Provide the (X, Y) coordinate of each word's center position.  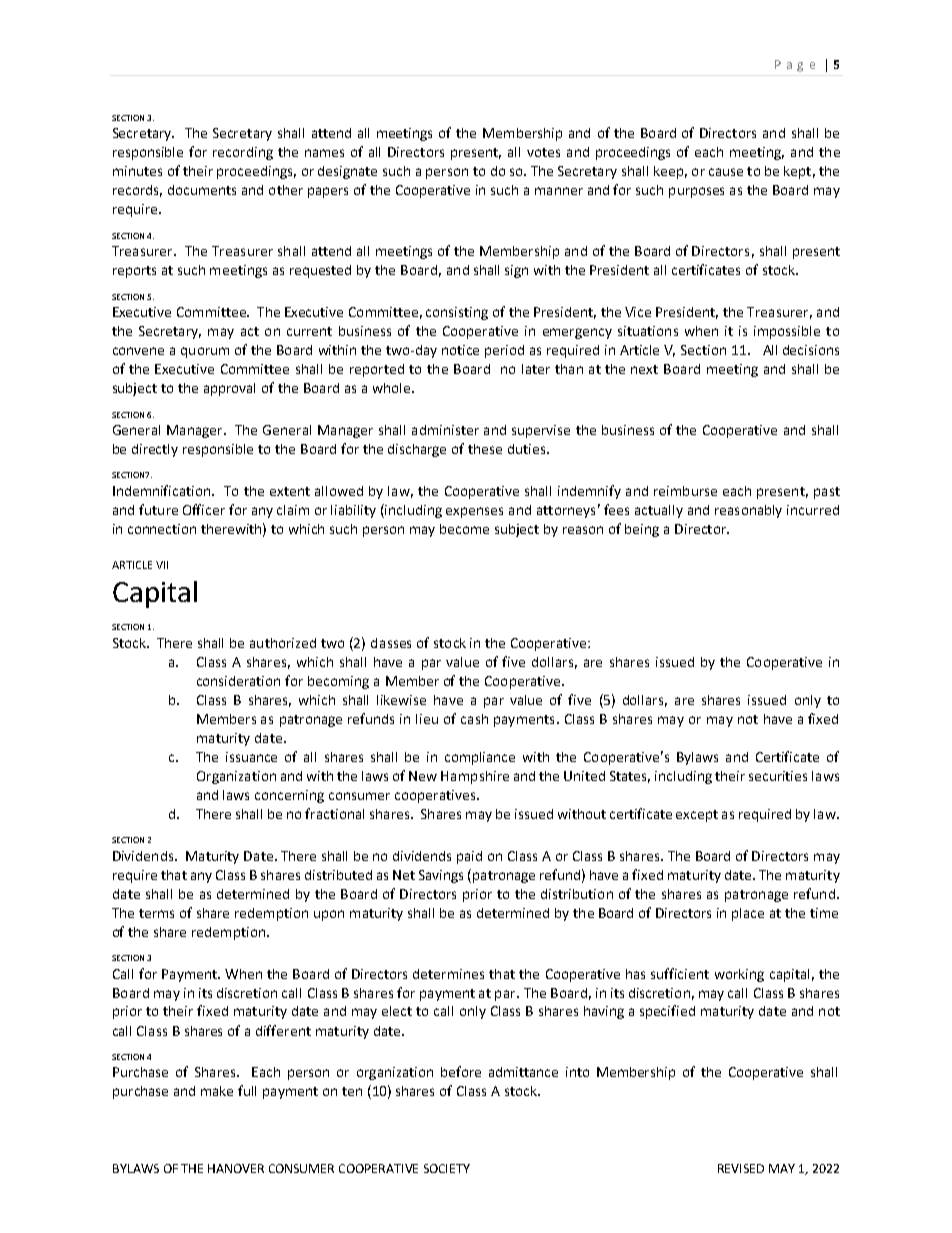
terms (156, 913)
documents (202, 190)
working (739, 975)
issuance (251, 757)
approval (229, 389)
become (464, 529)
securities (778, 776)
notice (460, 350)
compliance (480, 758)
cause (726, 172)
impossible (787, 332)
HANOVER (236, 1168)
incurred (813, 510)
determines (448, 974)
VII (162, 565)
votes (543, 152)
